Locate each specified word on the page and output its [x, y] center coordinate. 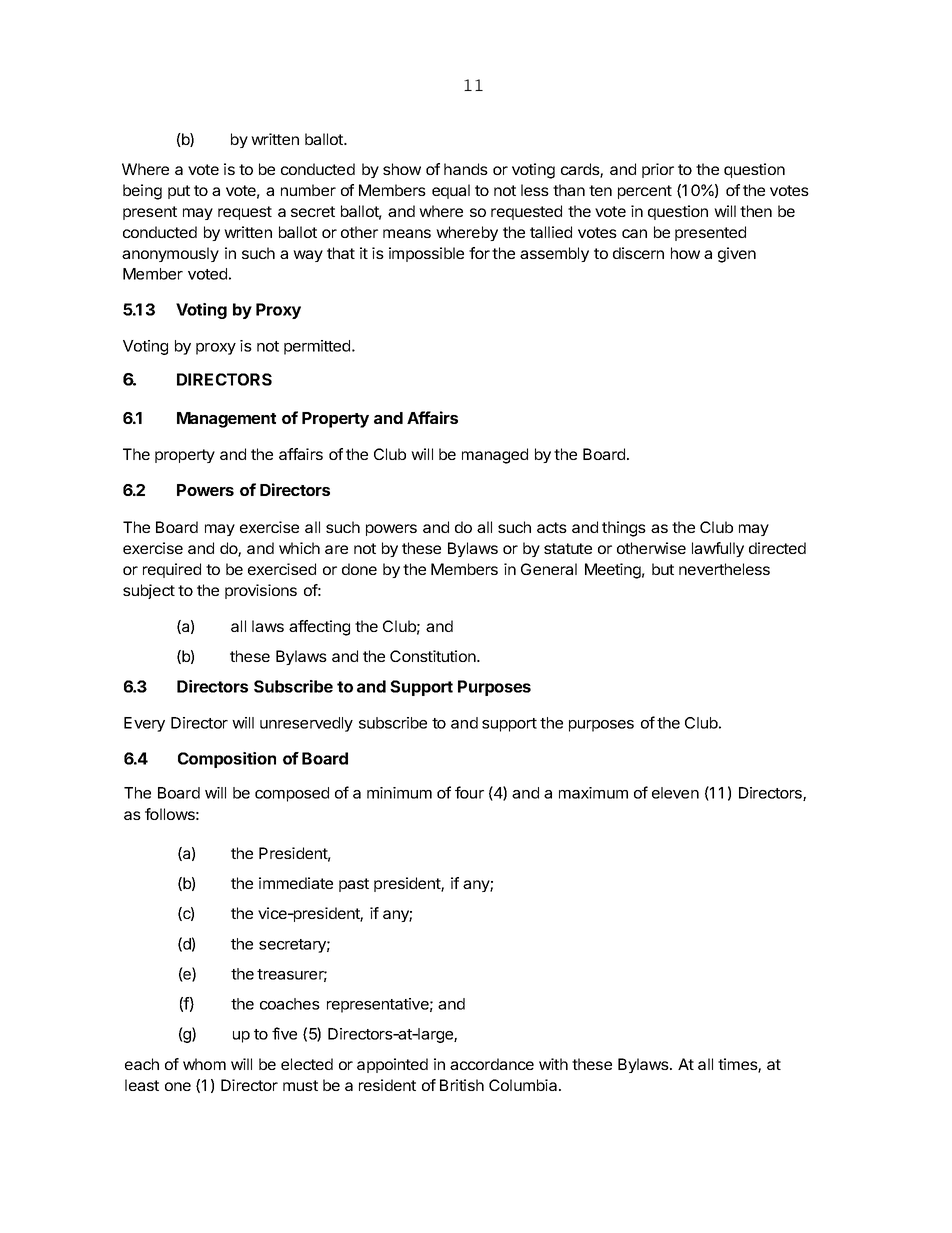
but [663, 569]
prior [658, 170]
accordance [492, 1064]
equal [451, 191]
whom [204, 1064]
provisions [261, 591]
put [179, 192]
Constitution [434, 656]
